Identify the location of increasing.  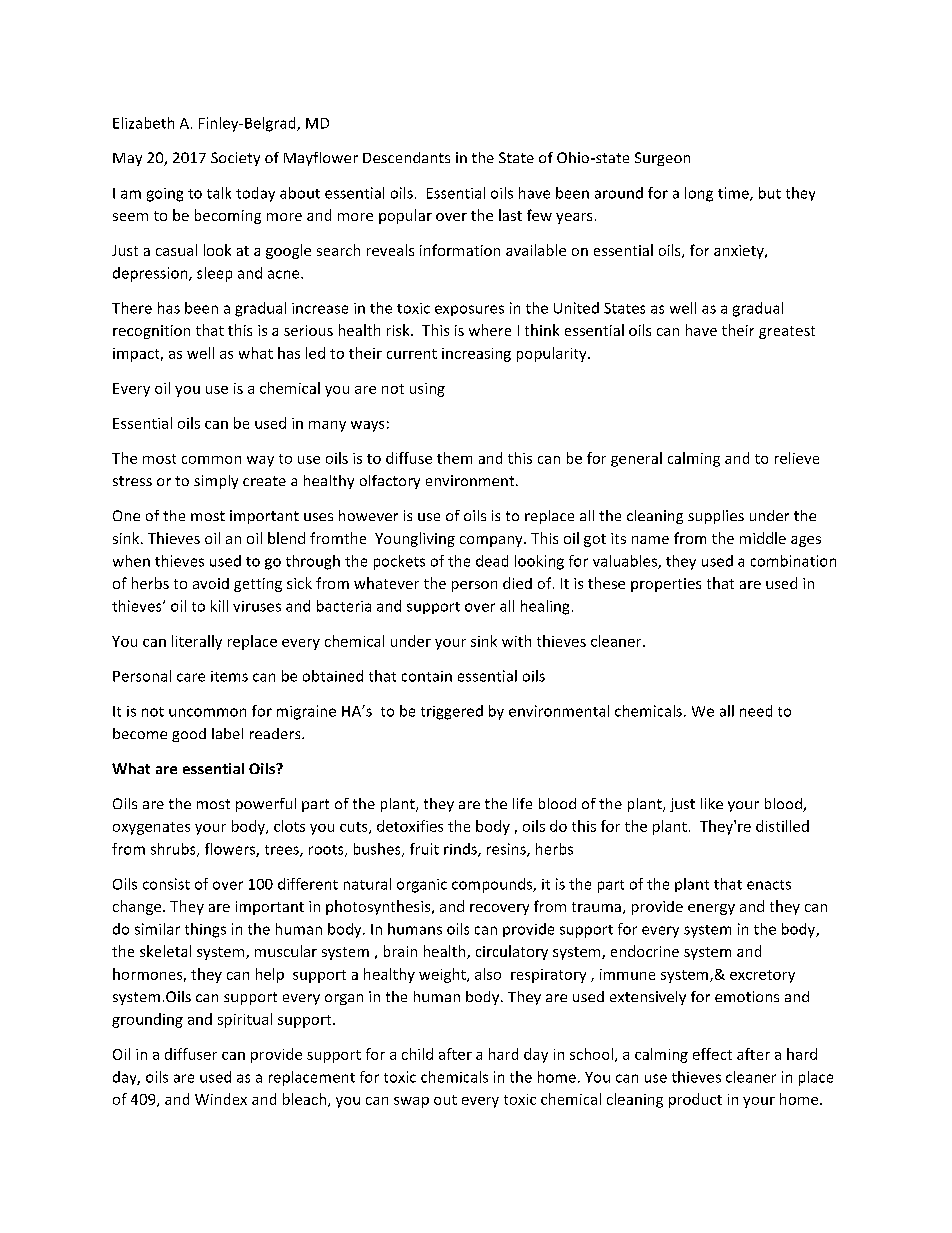
(476, 355).
